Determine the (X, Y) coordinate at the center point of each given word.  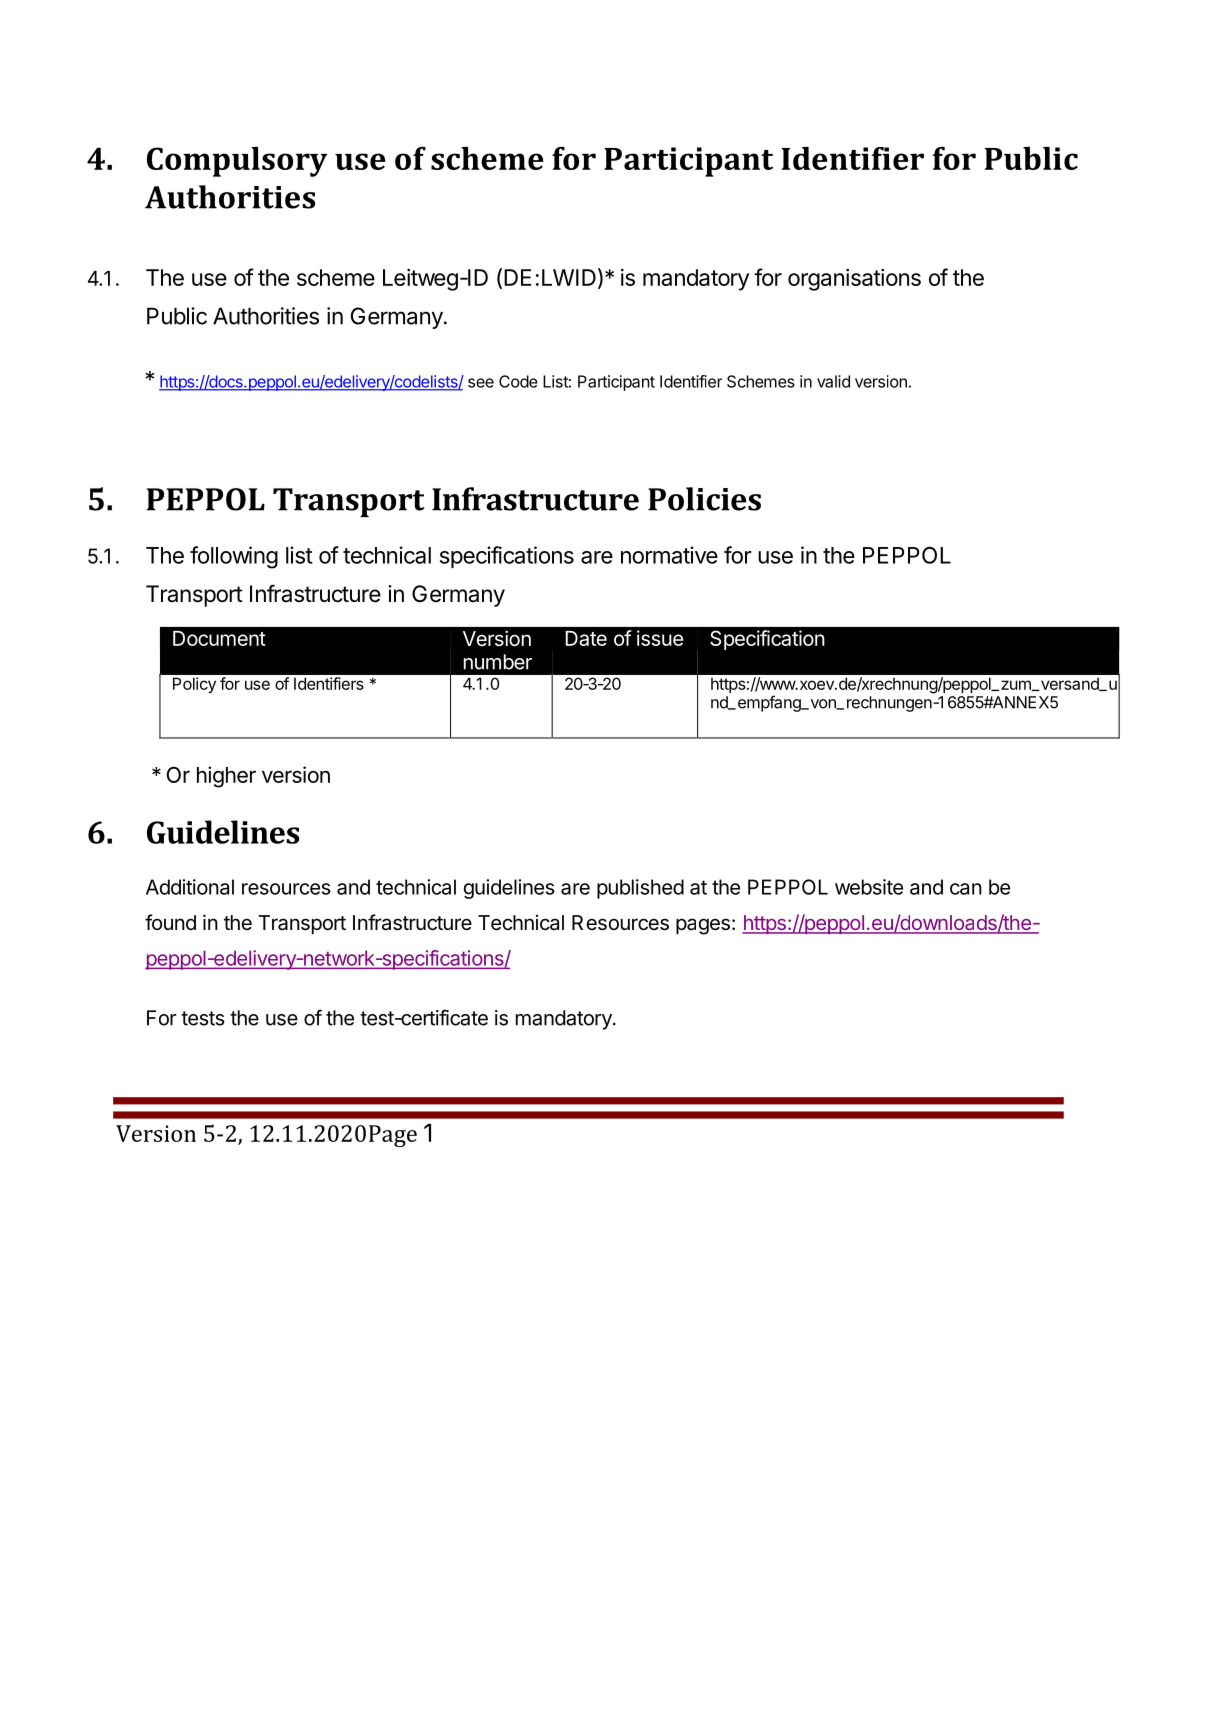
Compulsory (237, 162)
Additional (190, 887)
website (869, 887)
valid (833, 381)
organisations (854, 280)
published (640, 889)
